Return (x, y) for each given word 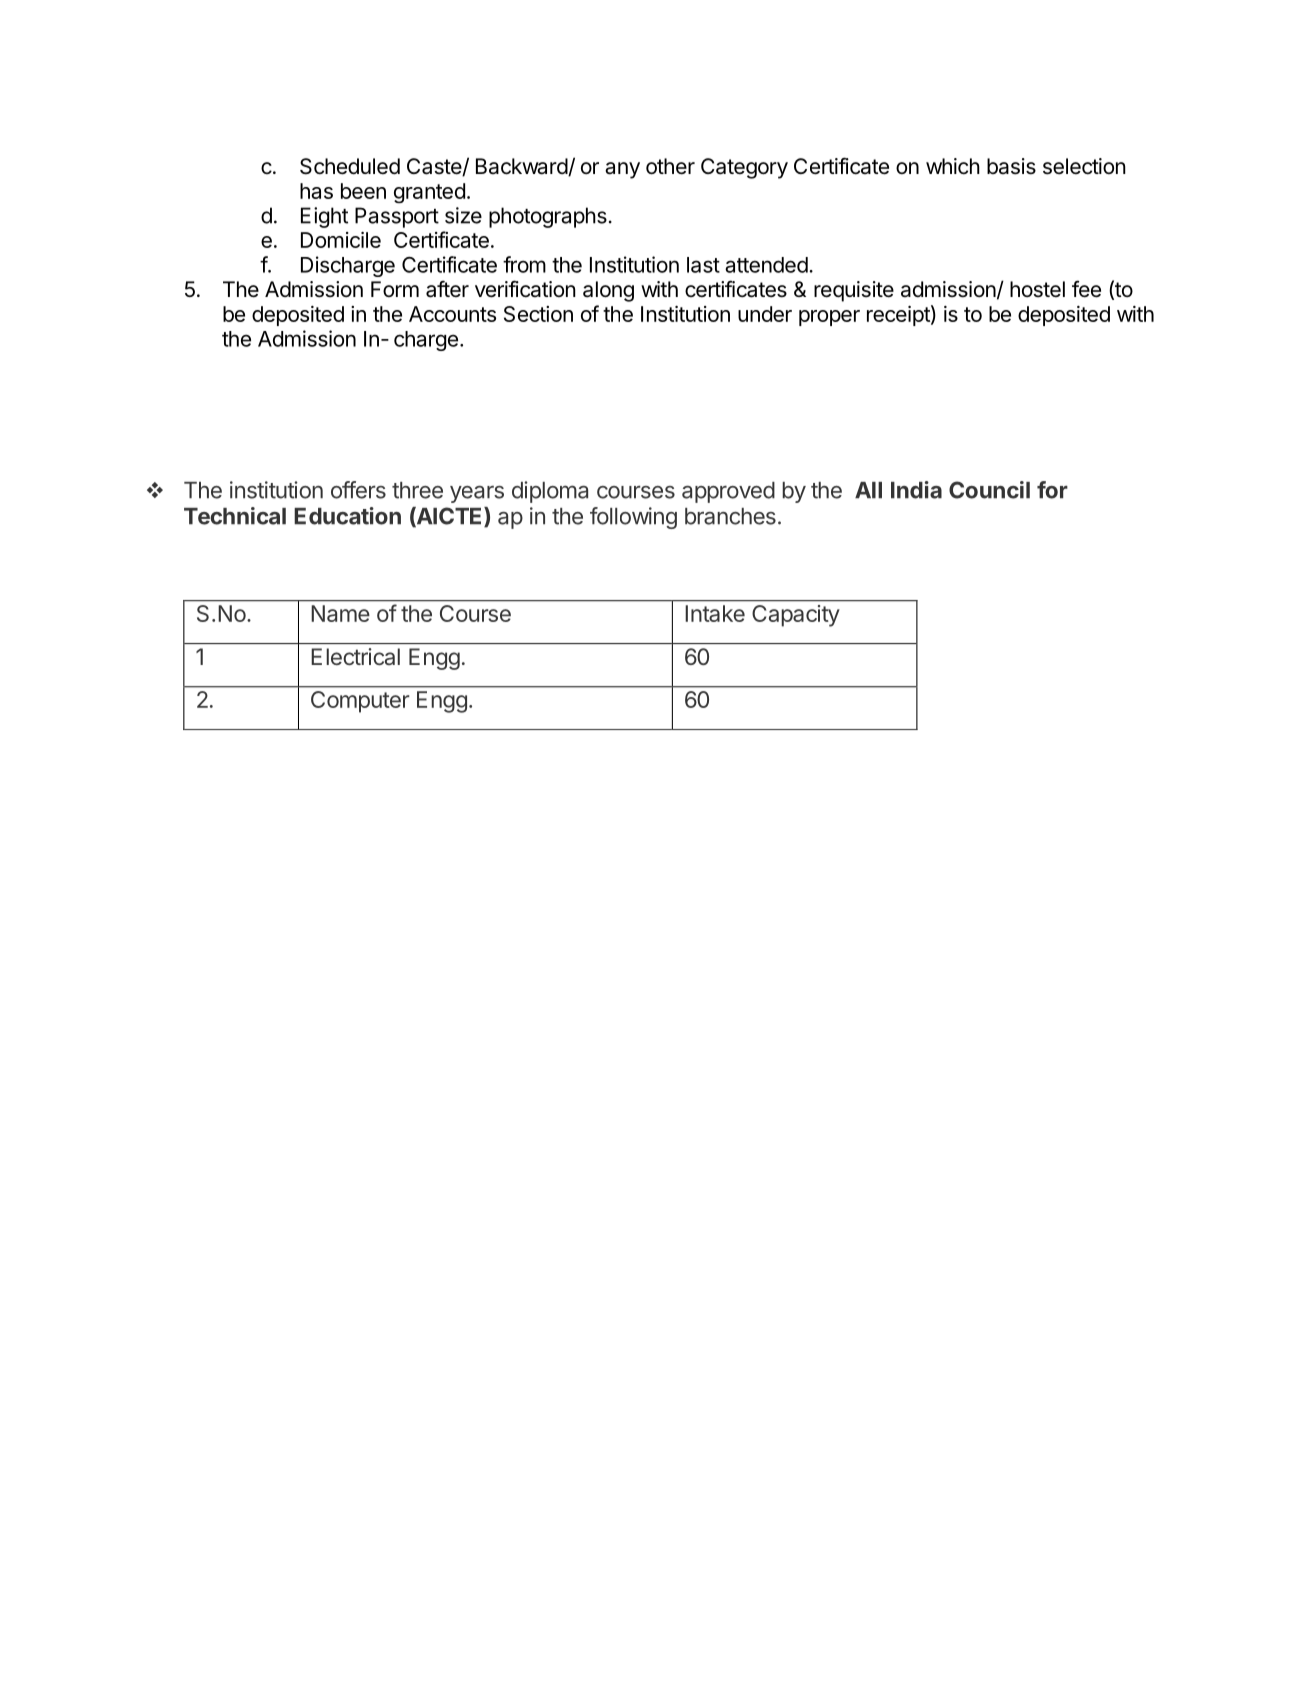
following (633, 518)
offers (358, 490)
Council (989, 490)
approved (728, 492)
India (916, 490)
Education (347, 516)
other (670, 166)
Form (395, 289)
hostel (1037, 289)
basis (1011, 166)
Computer (360, 702)
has (316, 191)
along (608, 291)
